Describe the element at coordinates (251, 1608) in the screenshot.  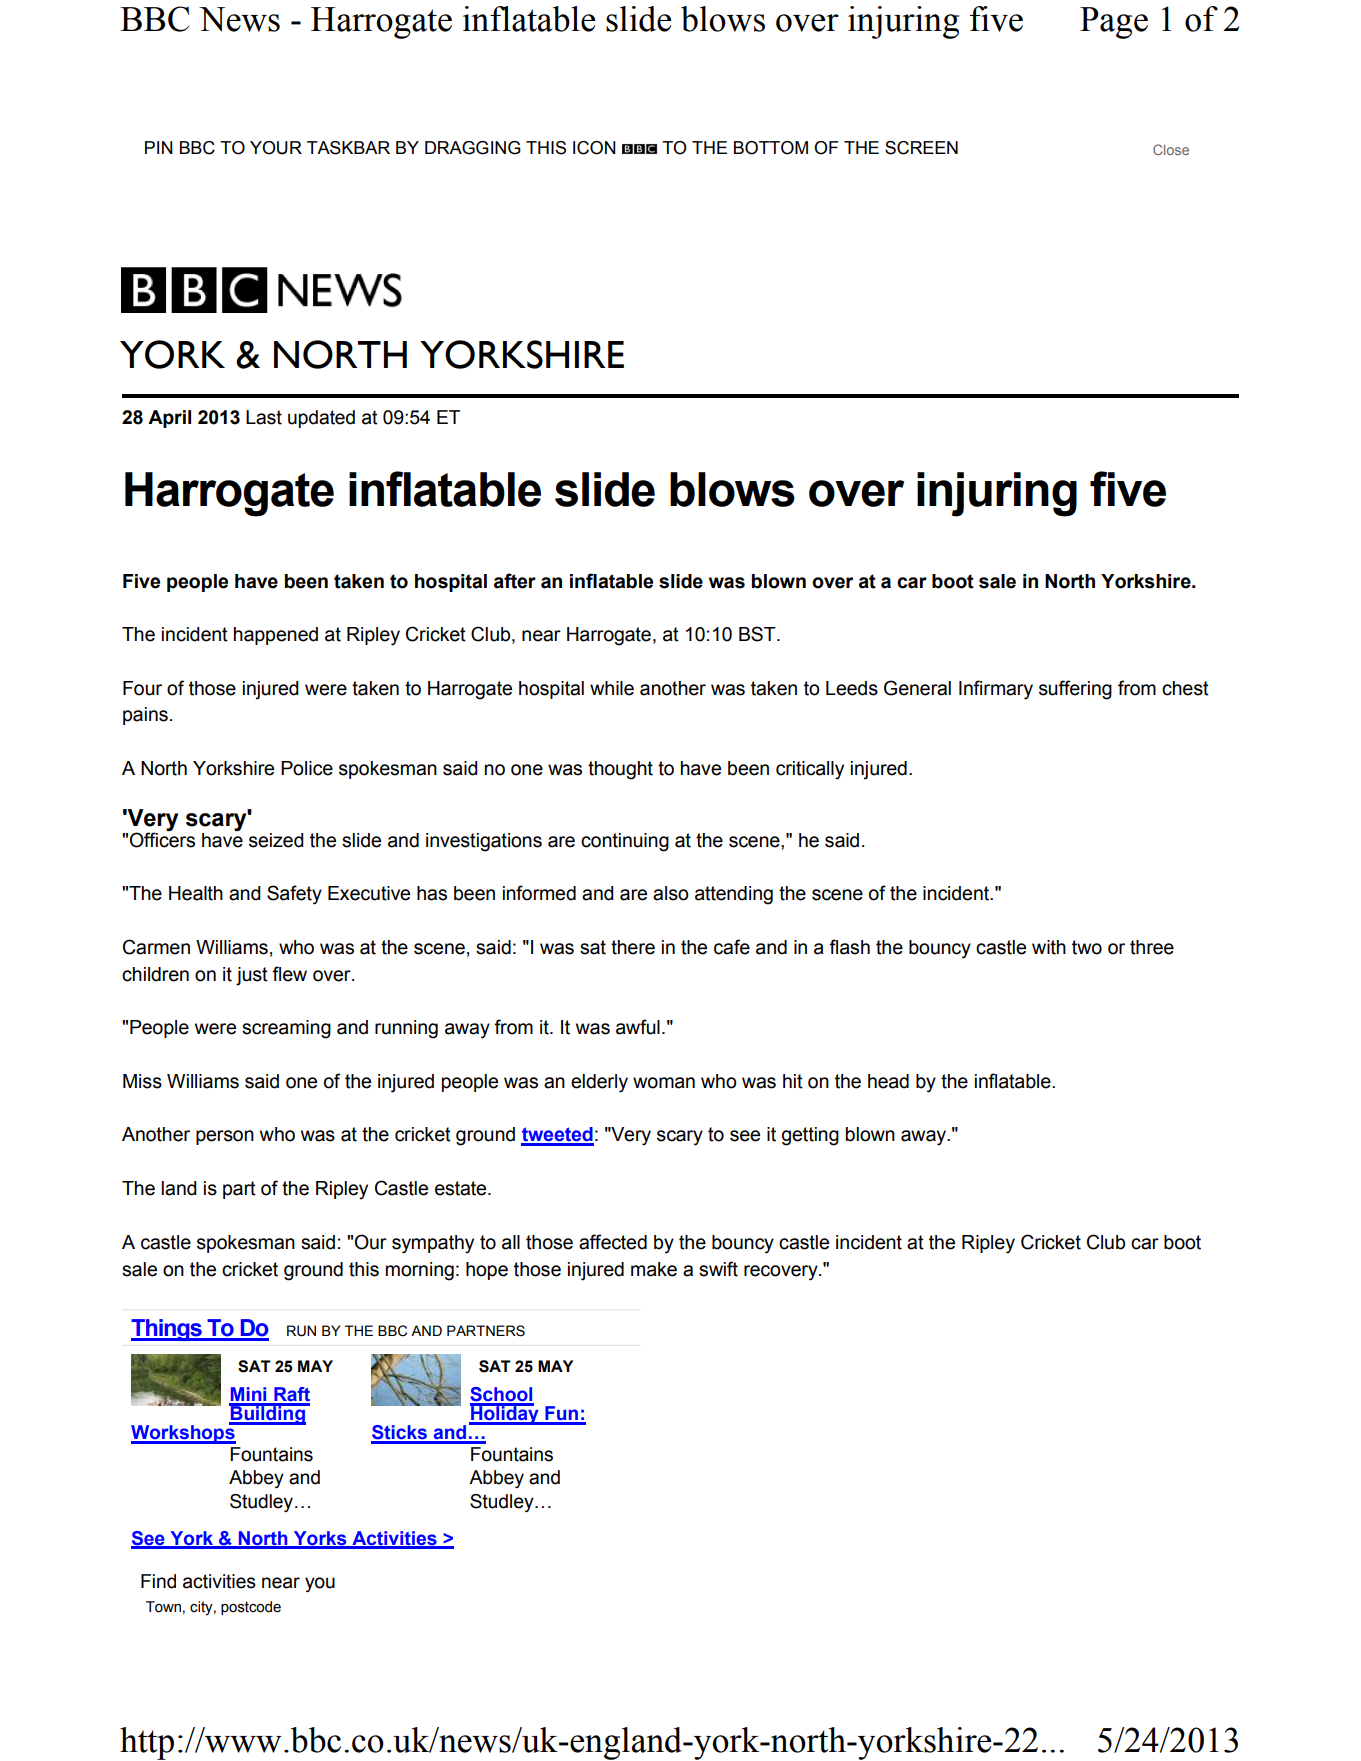
I see `postcode` at that location.
